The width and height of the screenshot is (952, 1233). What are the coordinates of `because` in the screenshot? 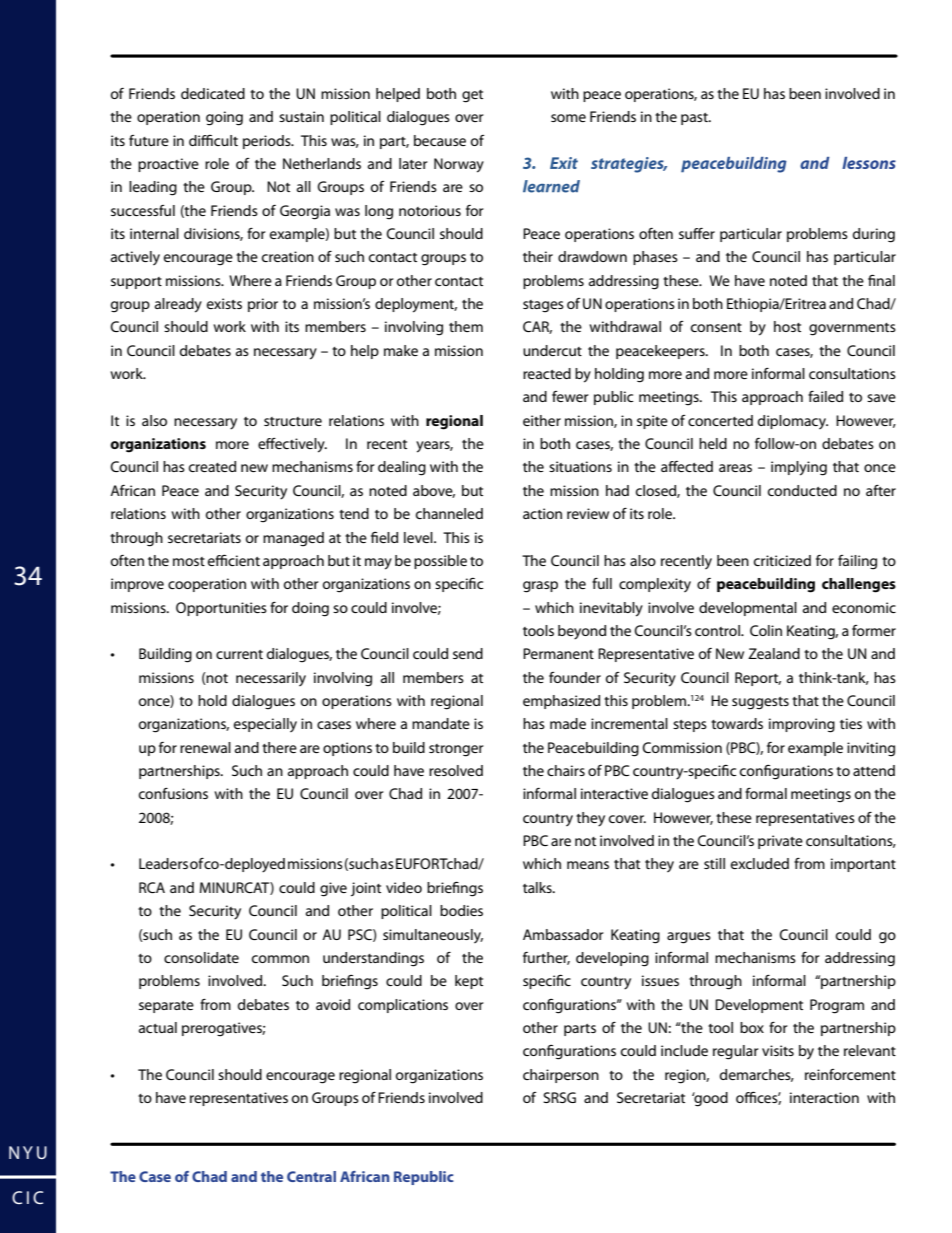 It's located at (440, 140).
